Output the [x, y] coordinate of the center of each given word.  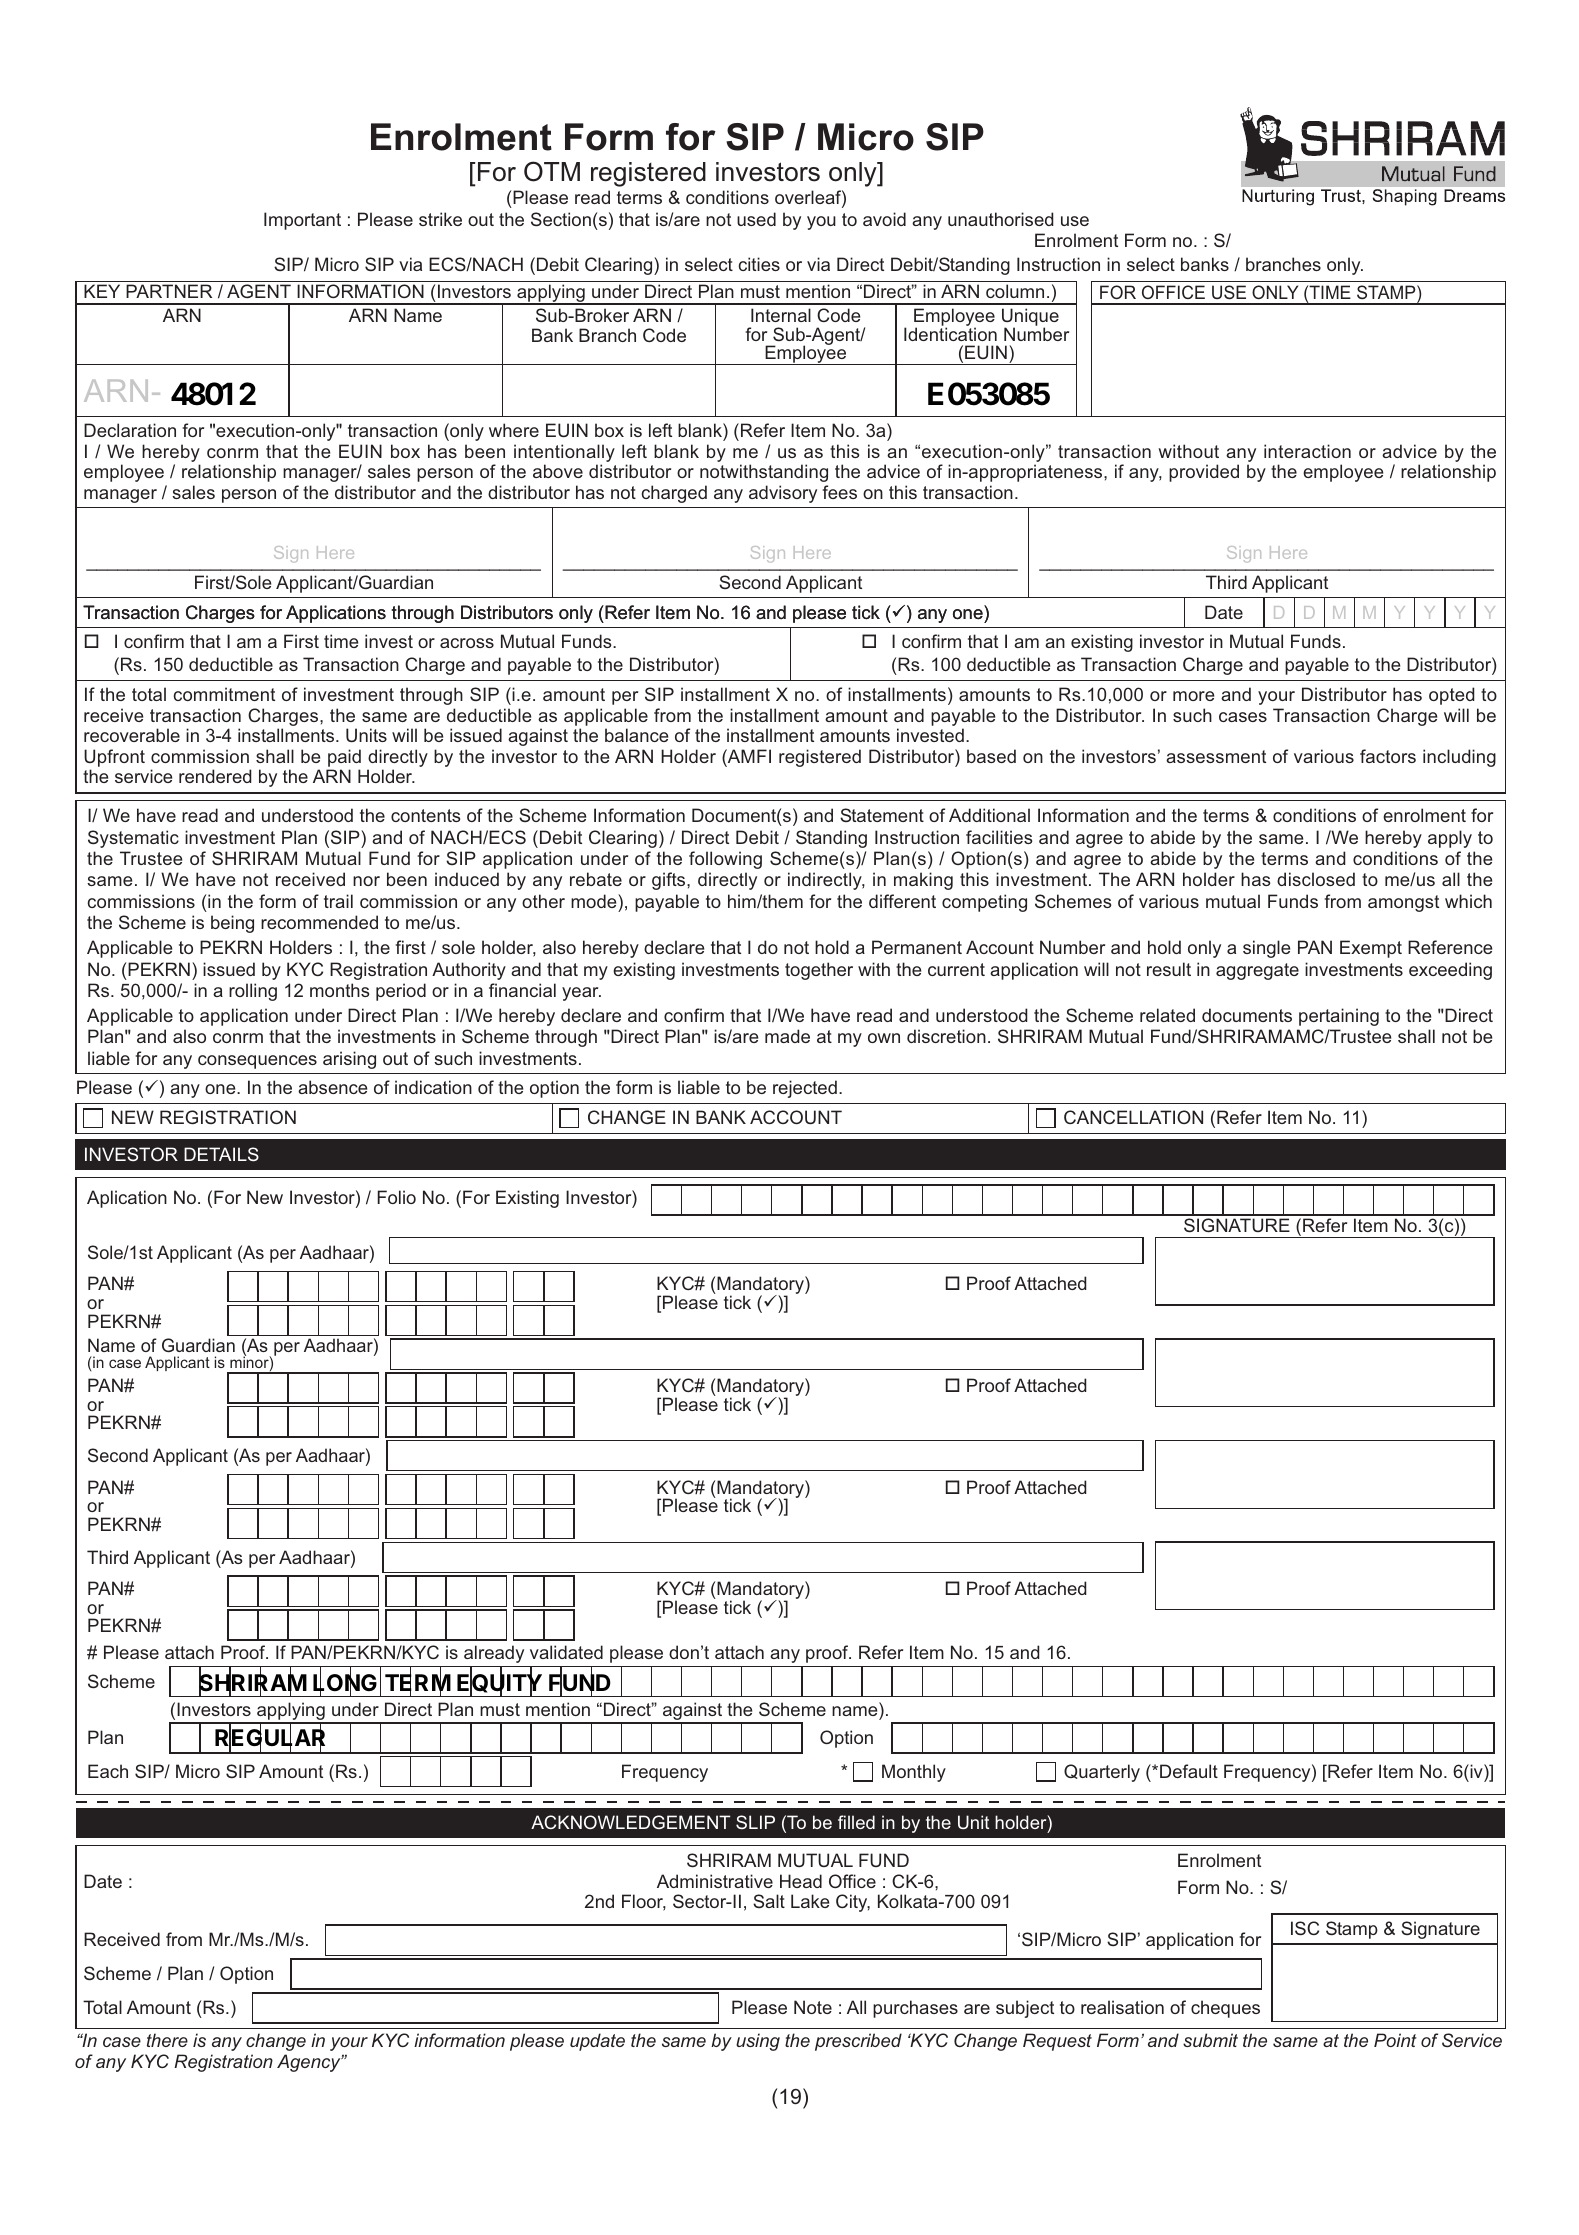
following [725, 860]
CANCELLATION [1133, 1117]
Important [302, 221]
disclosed [1316, 879]
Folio [396, 1197]
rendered [215, 776]
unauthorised [1001, 219]
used [756, 219]
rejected [805, 1089]
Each [108, 1771]
